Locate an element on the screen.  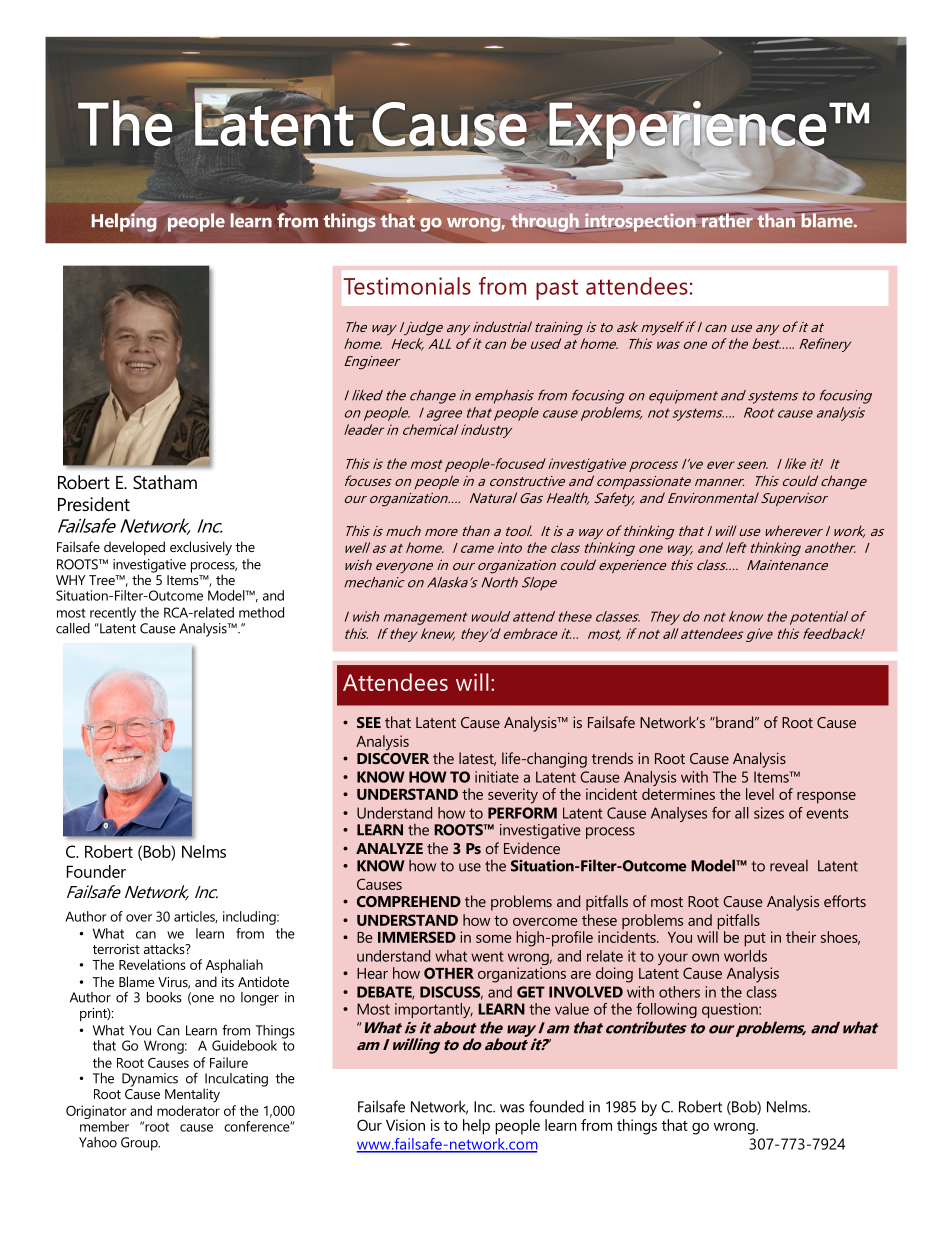
rather is located at coordinates (726, 220).
